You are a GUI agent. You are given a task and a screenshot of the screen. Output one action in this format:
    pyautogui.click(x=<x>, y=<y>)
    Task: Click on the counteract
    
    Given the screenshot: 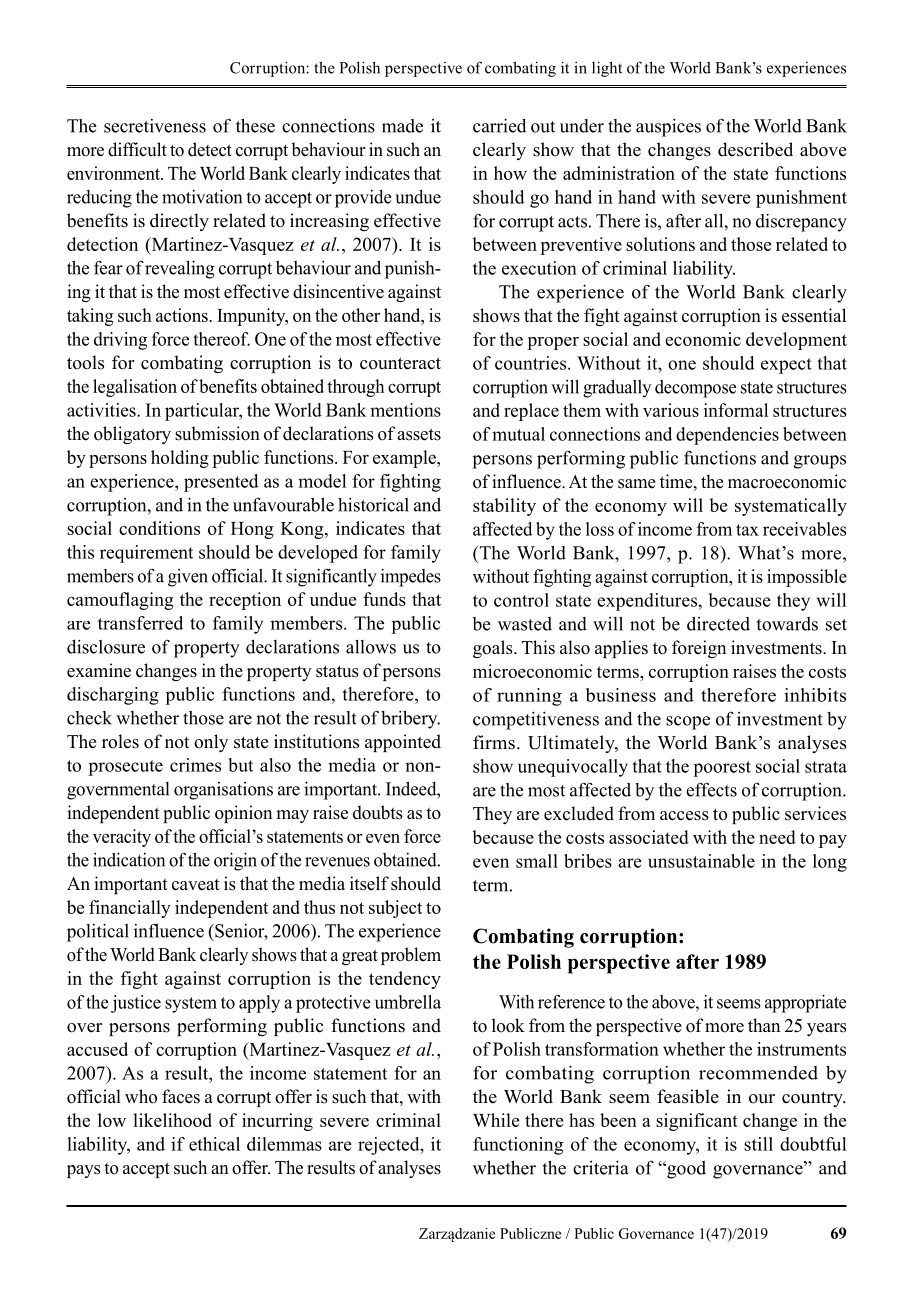 What is the action you would take?
    pyautogui.click(x=400, y=363)
